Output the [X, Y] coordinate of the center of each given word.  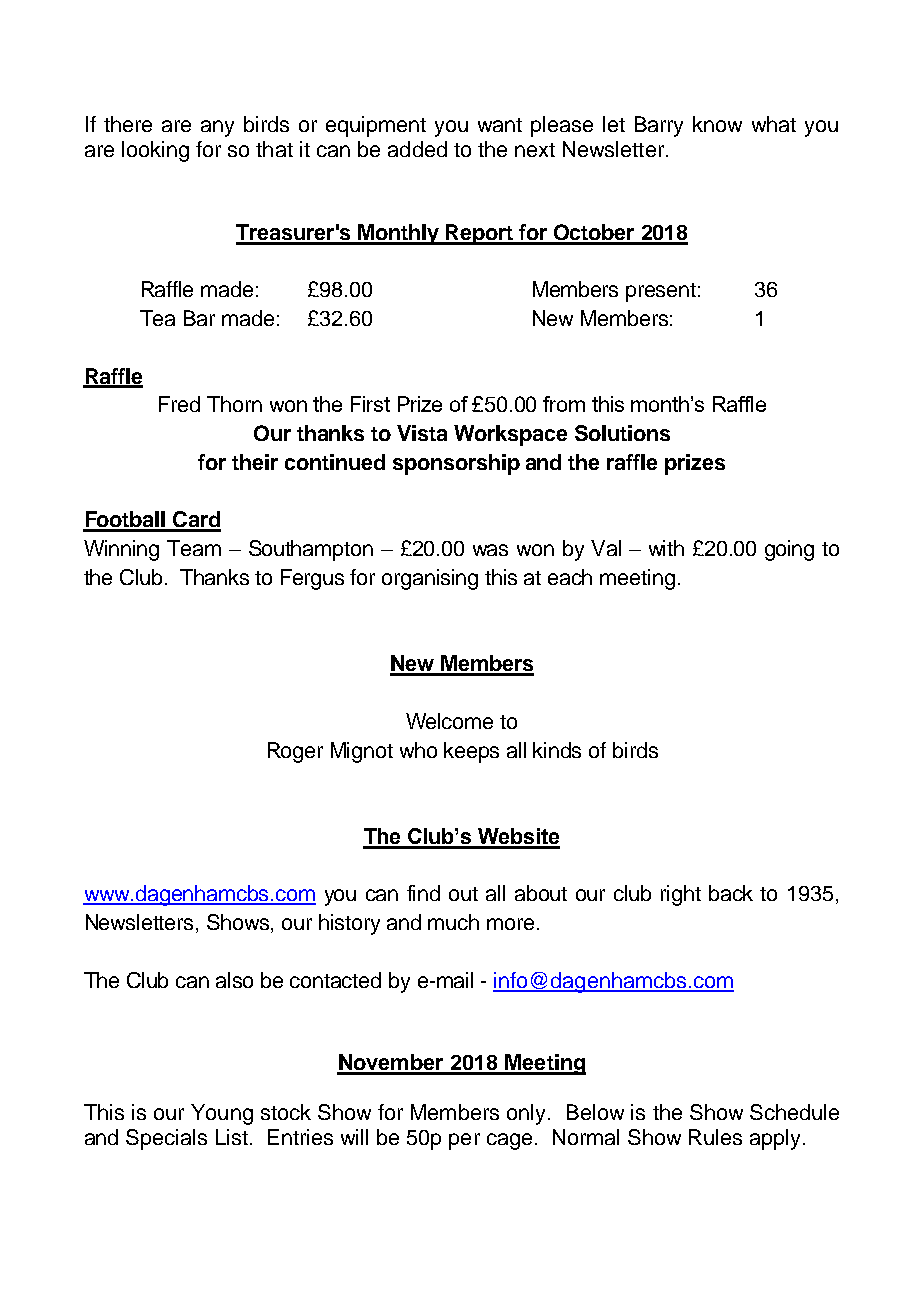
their [255, 462]
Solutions [622, 433]
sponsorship [456, 464]
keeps [471, 752]
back [731, 893]
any [217, 128]
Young [222, 1114]
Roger [295, 752]
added [417, 149]
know [717, 124]
